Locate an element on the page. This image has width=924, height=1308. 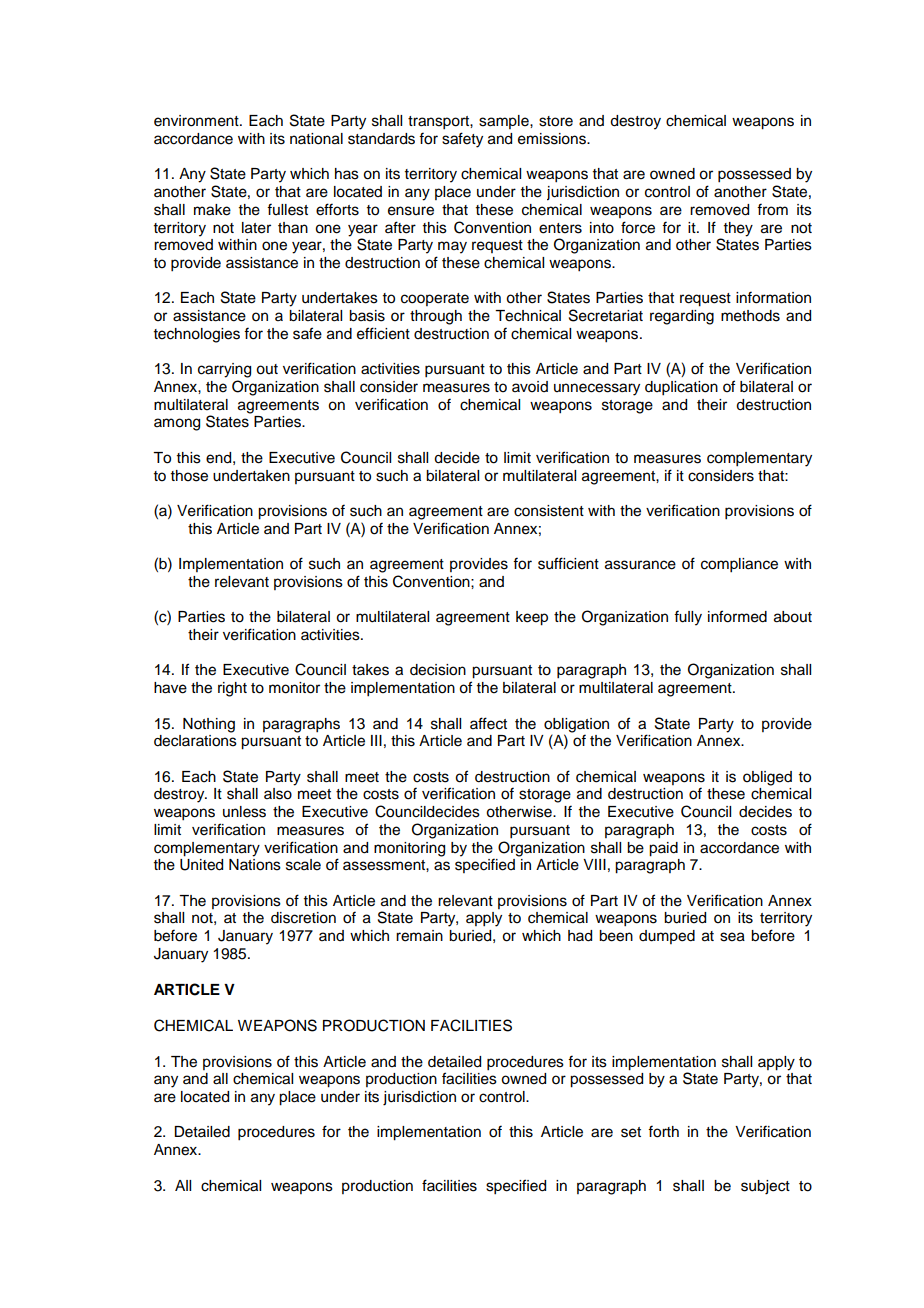
sample is located at coordinates (505, 122).
